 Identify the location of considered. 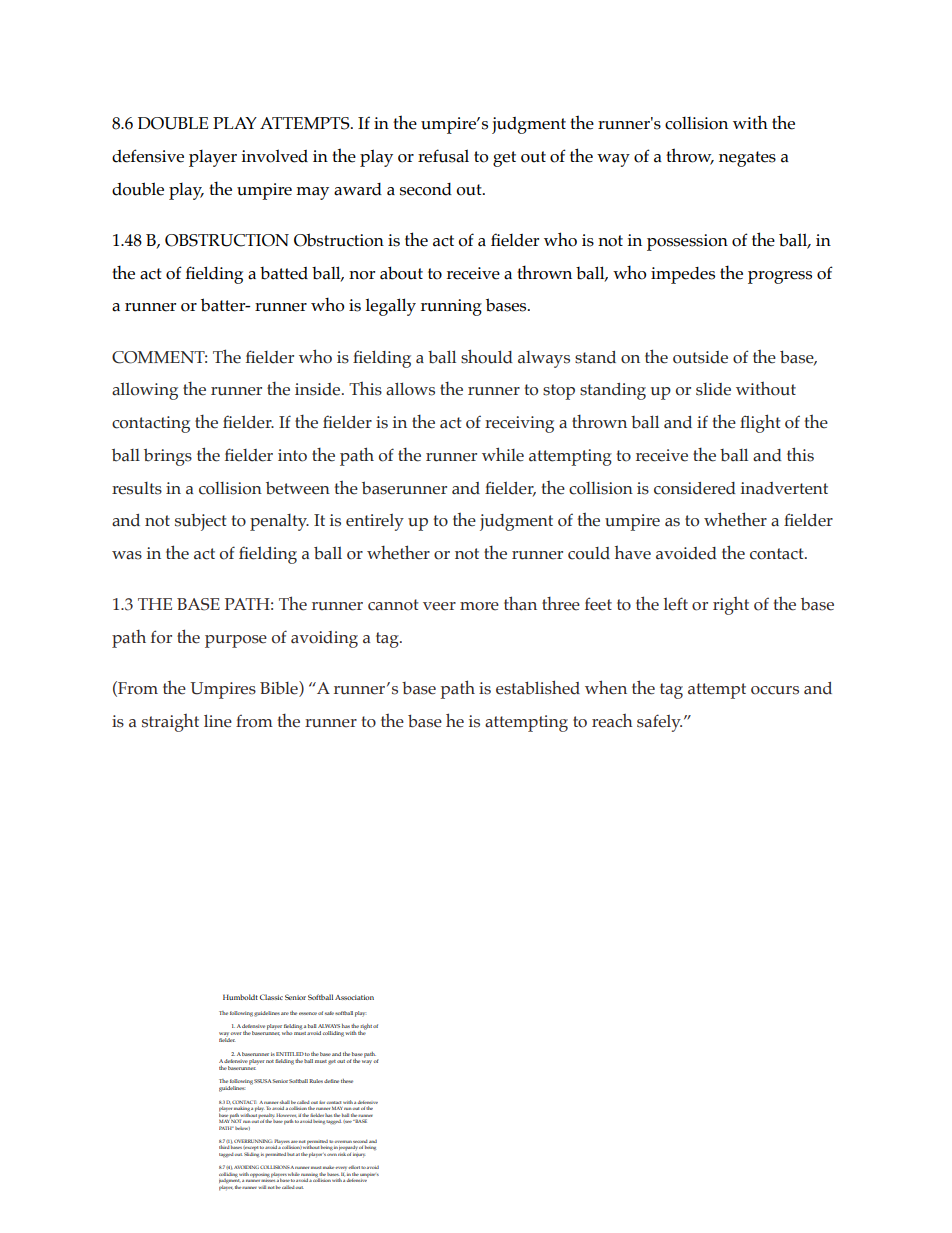
(695, 488).
